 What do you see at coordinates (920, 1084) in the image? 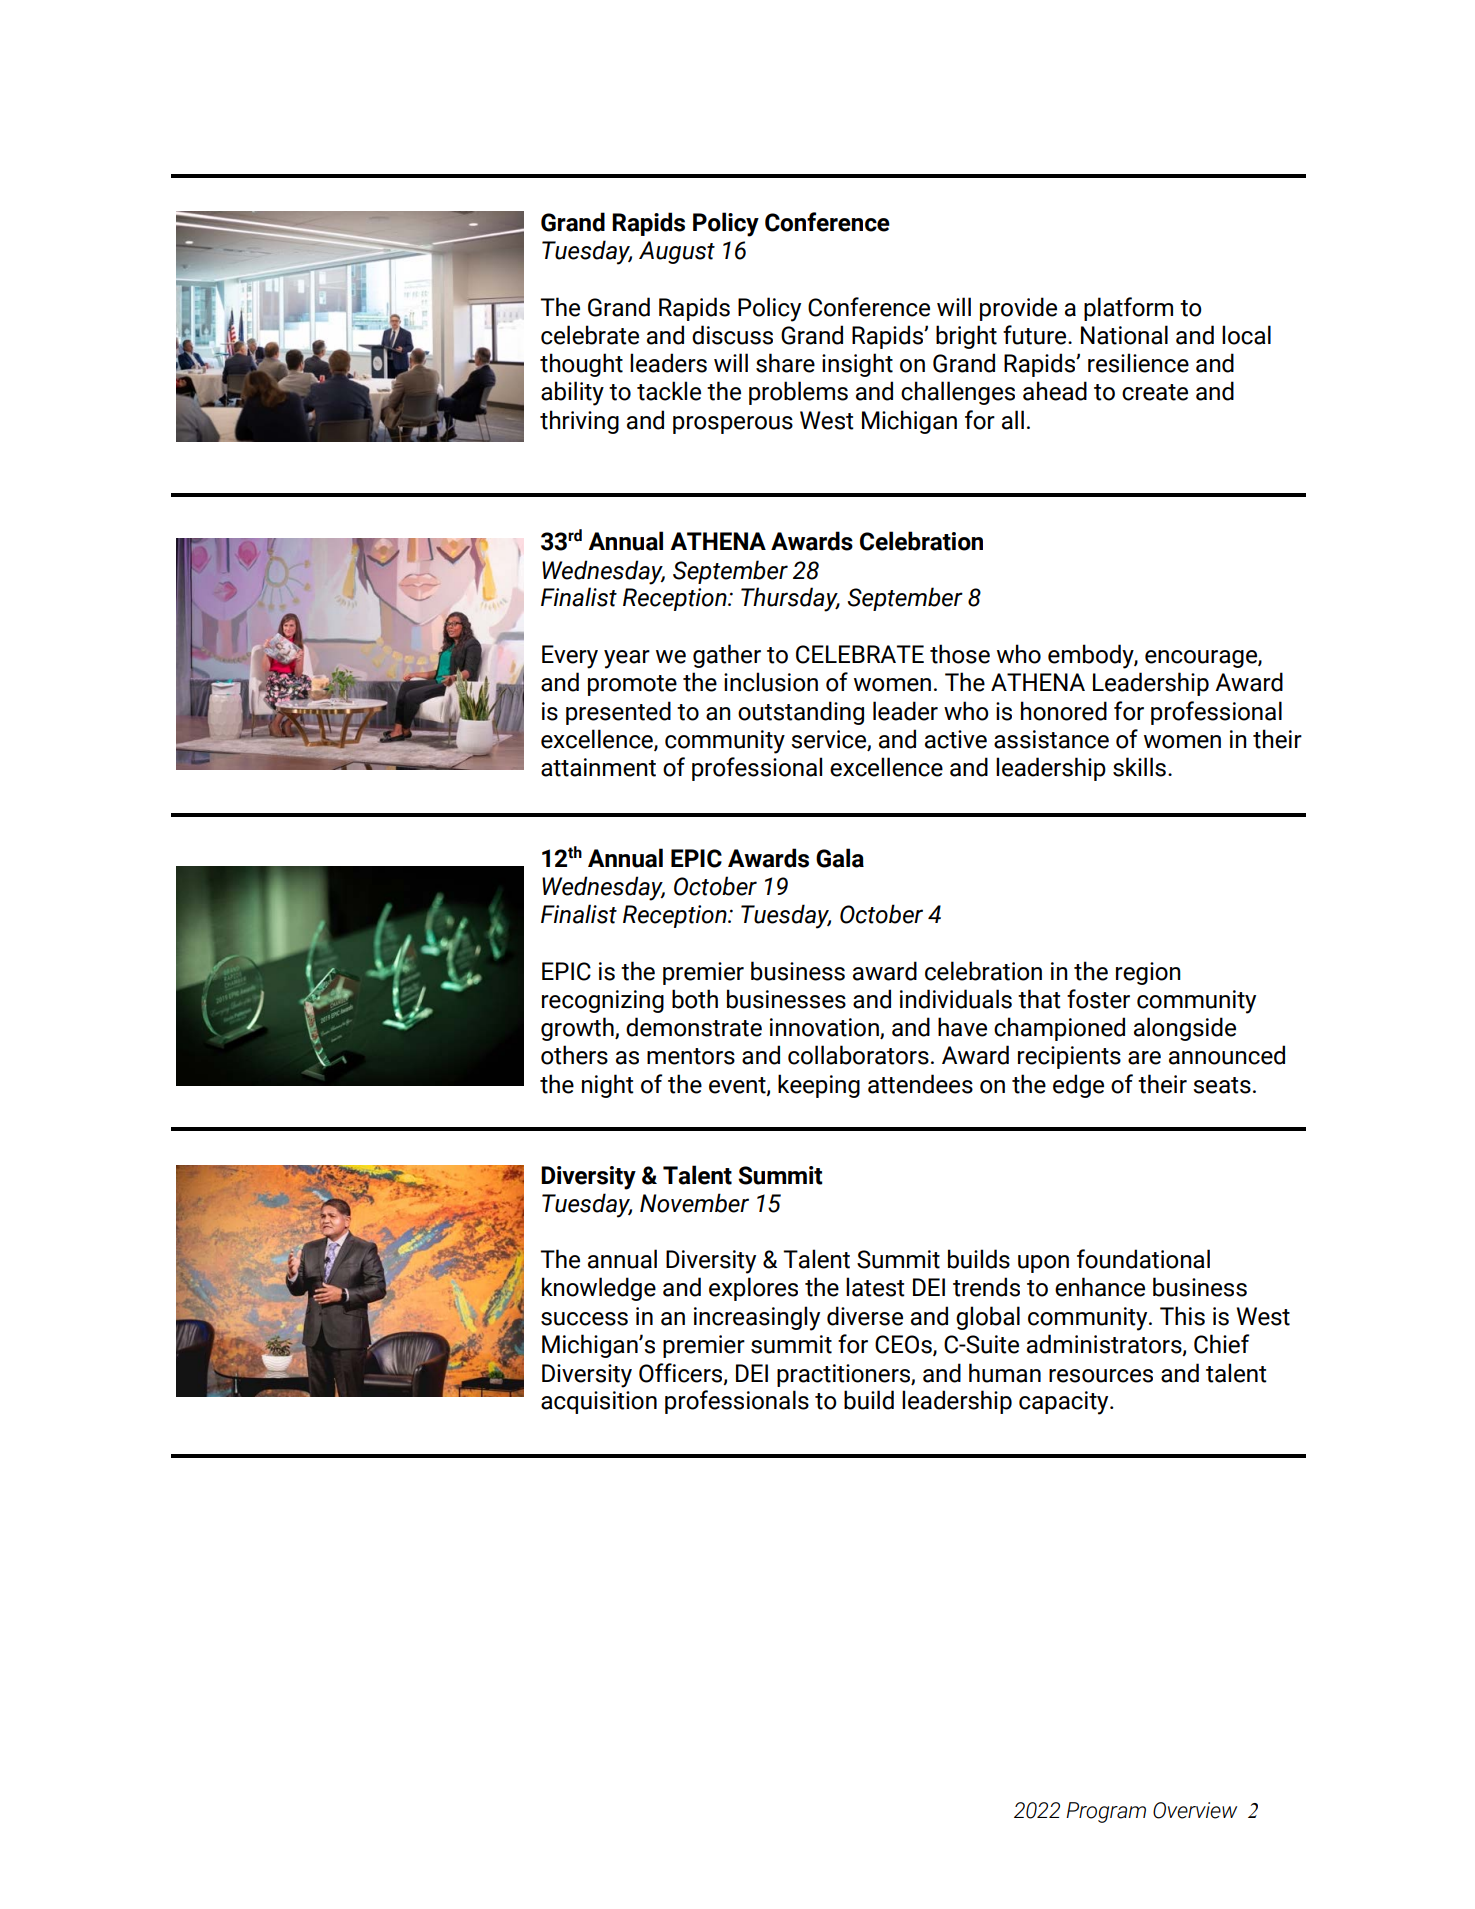
I see `attendees` at bounding box center [920, 1084].
